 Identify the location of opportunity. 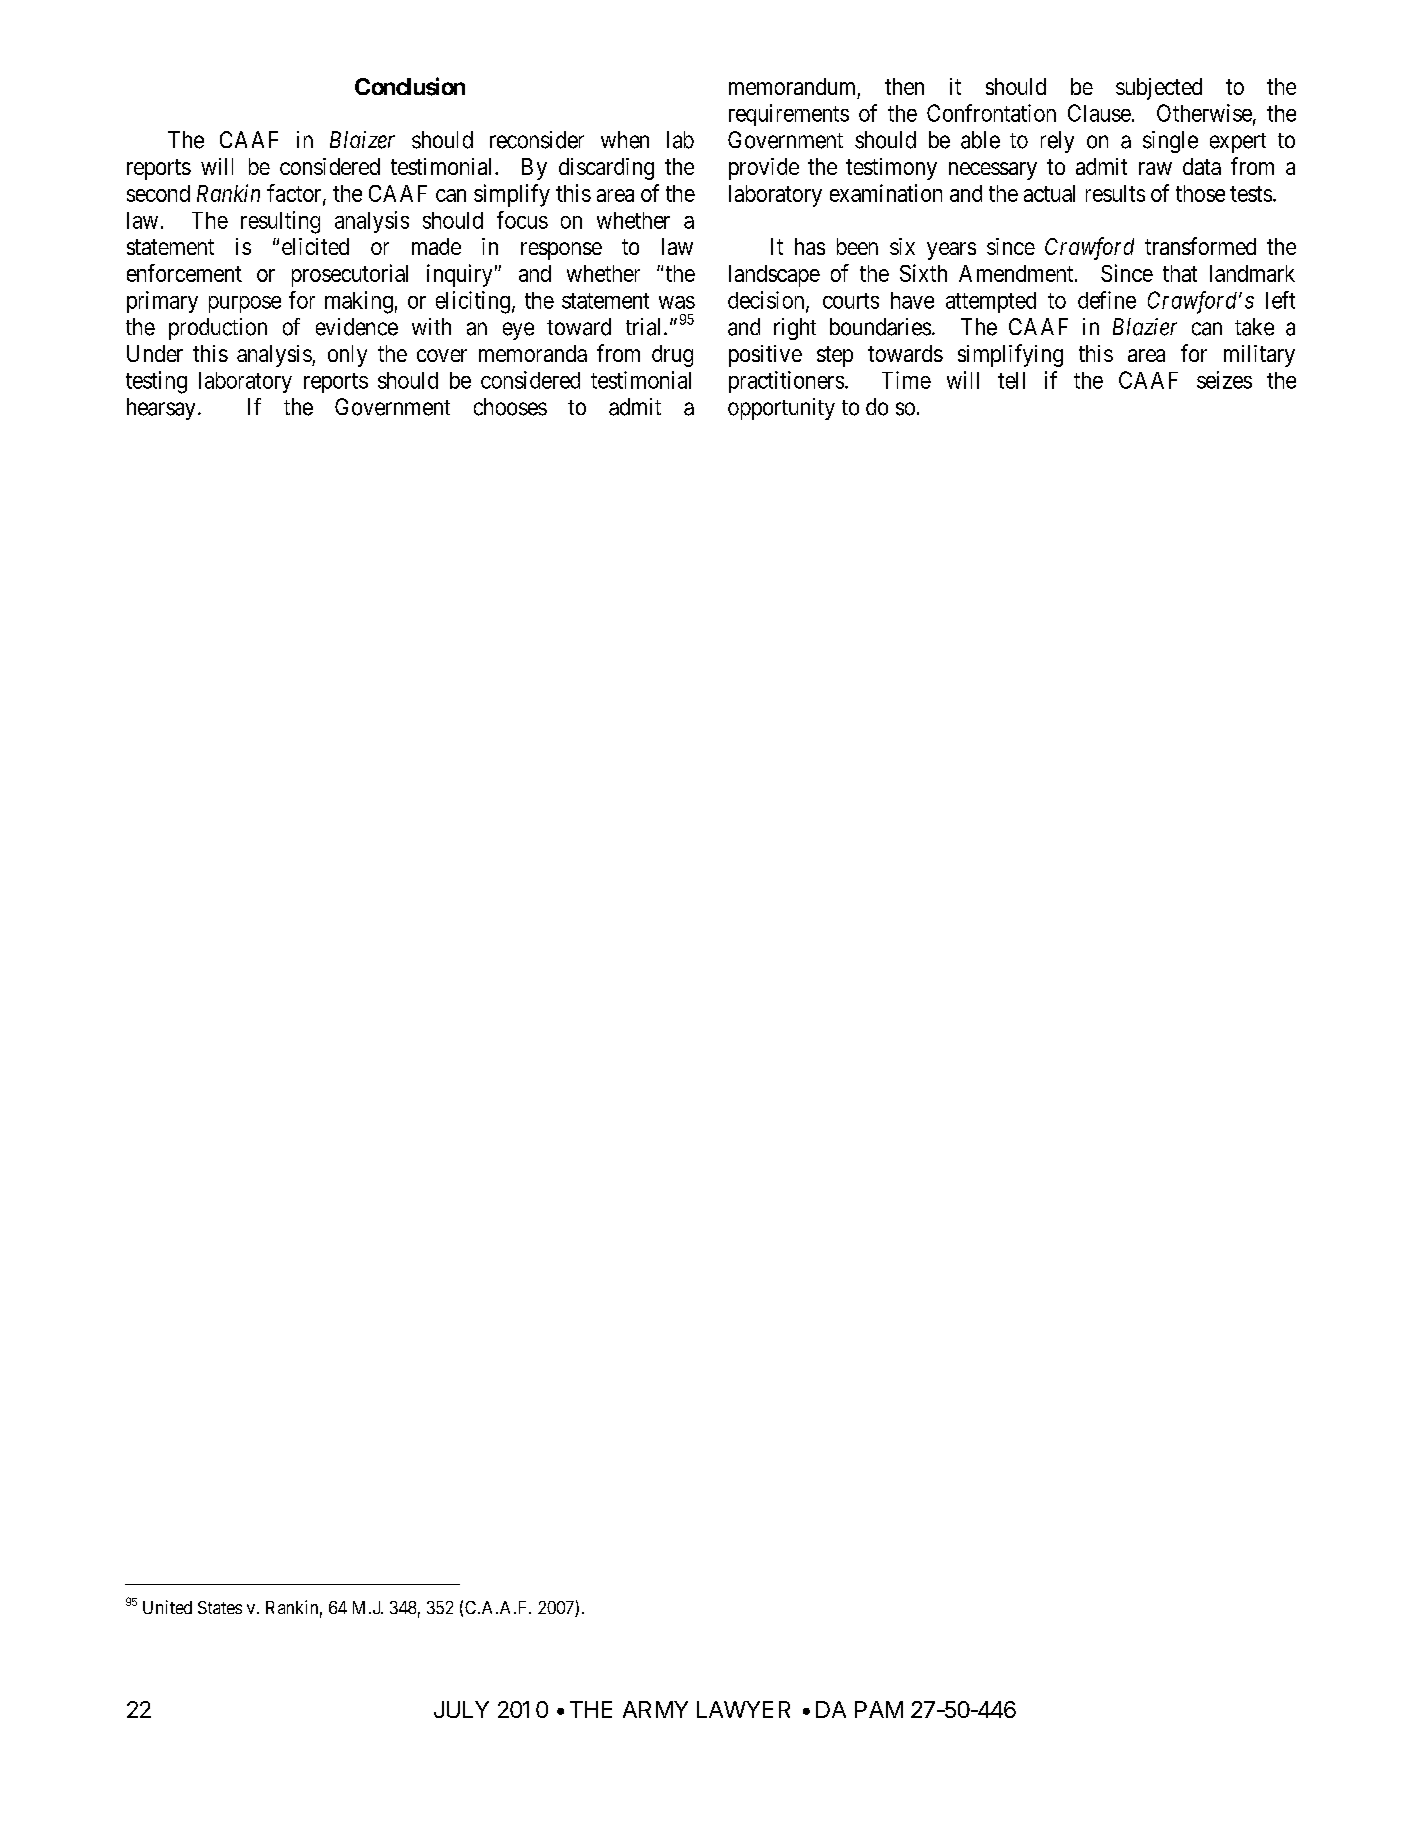
(781, 409).
